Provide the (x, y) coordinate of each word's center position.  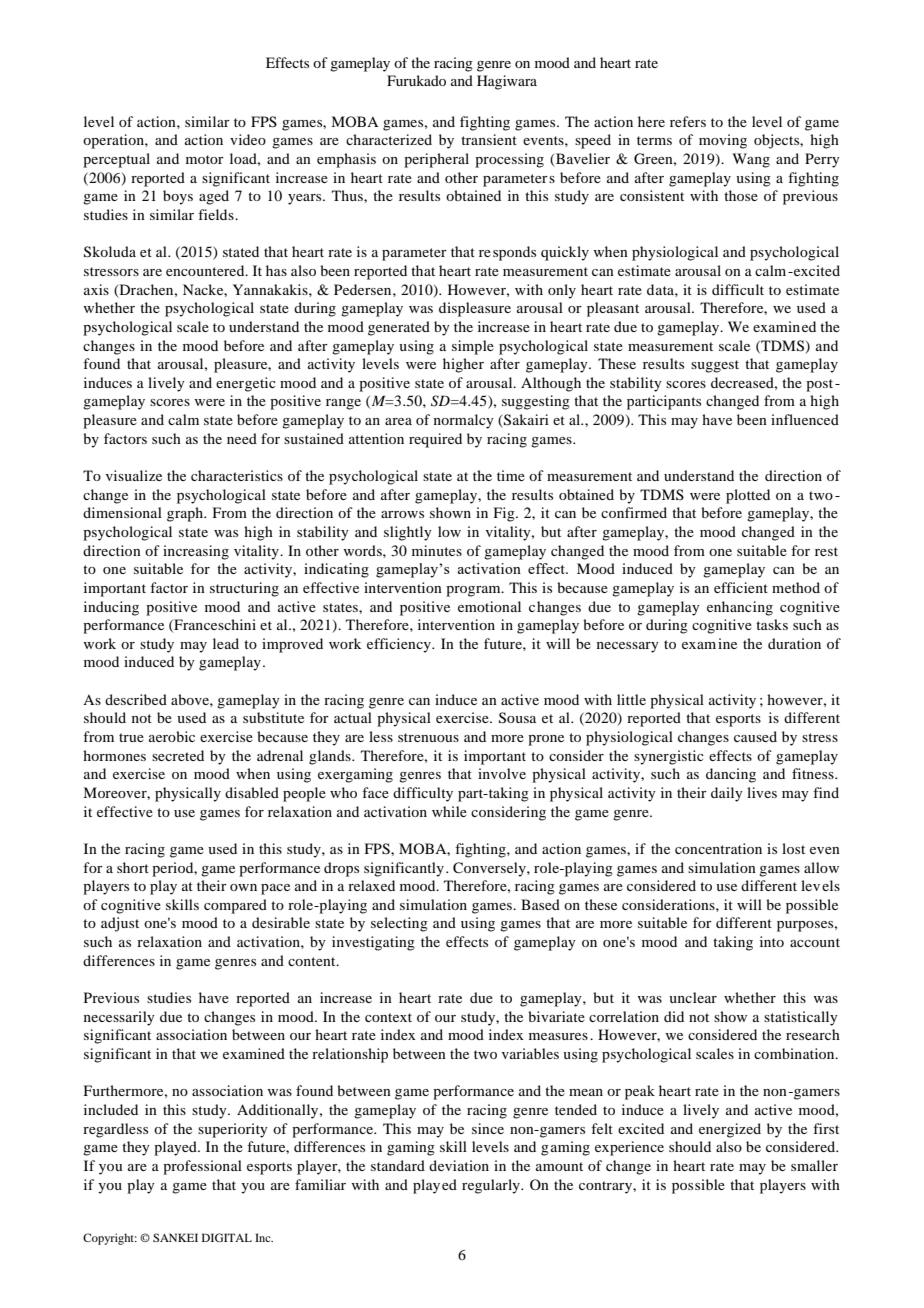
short (133, 867)
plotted (748, 496)
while (449, 811)
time (511, 475)
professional (202, 1167)
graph (186, 514)
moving (723, 141)
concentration (718, 848)
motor (205, 159)
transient (489, 139)
